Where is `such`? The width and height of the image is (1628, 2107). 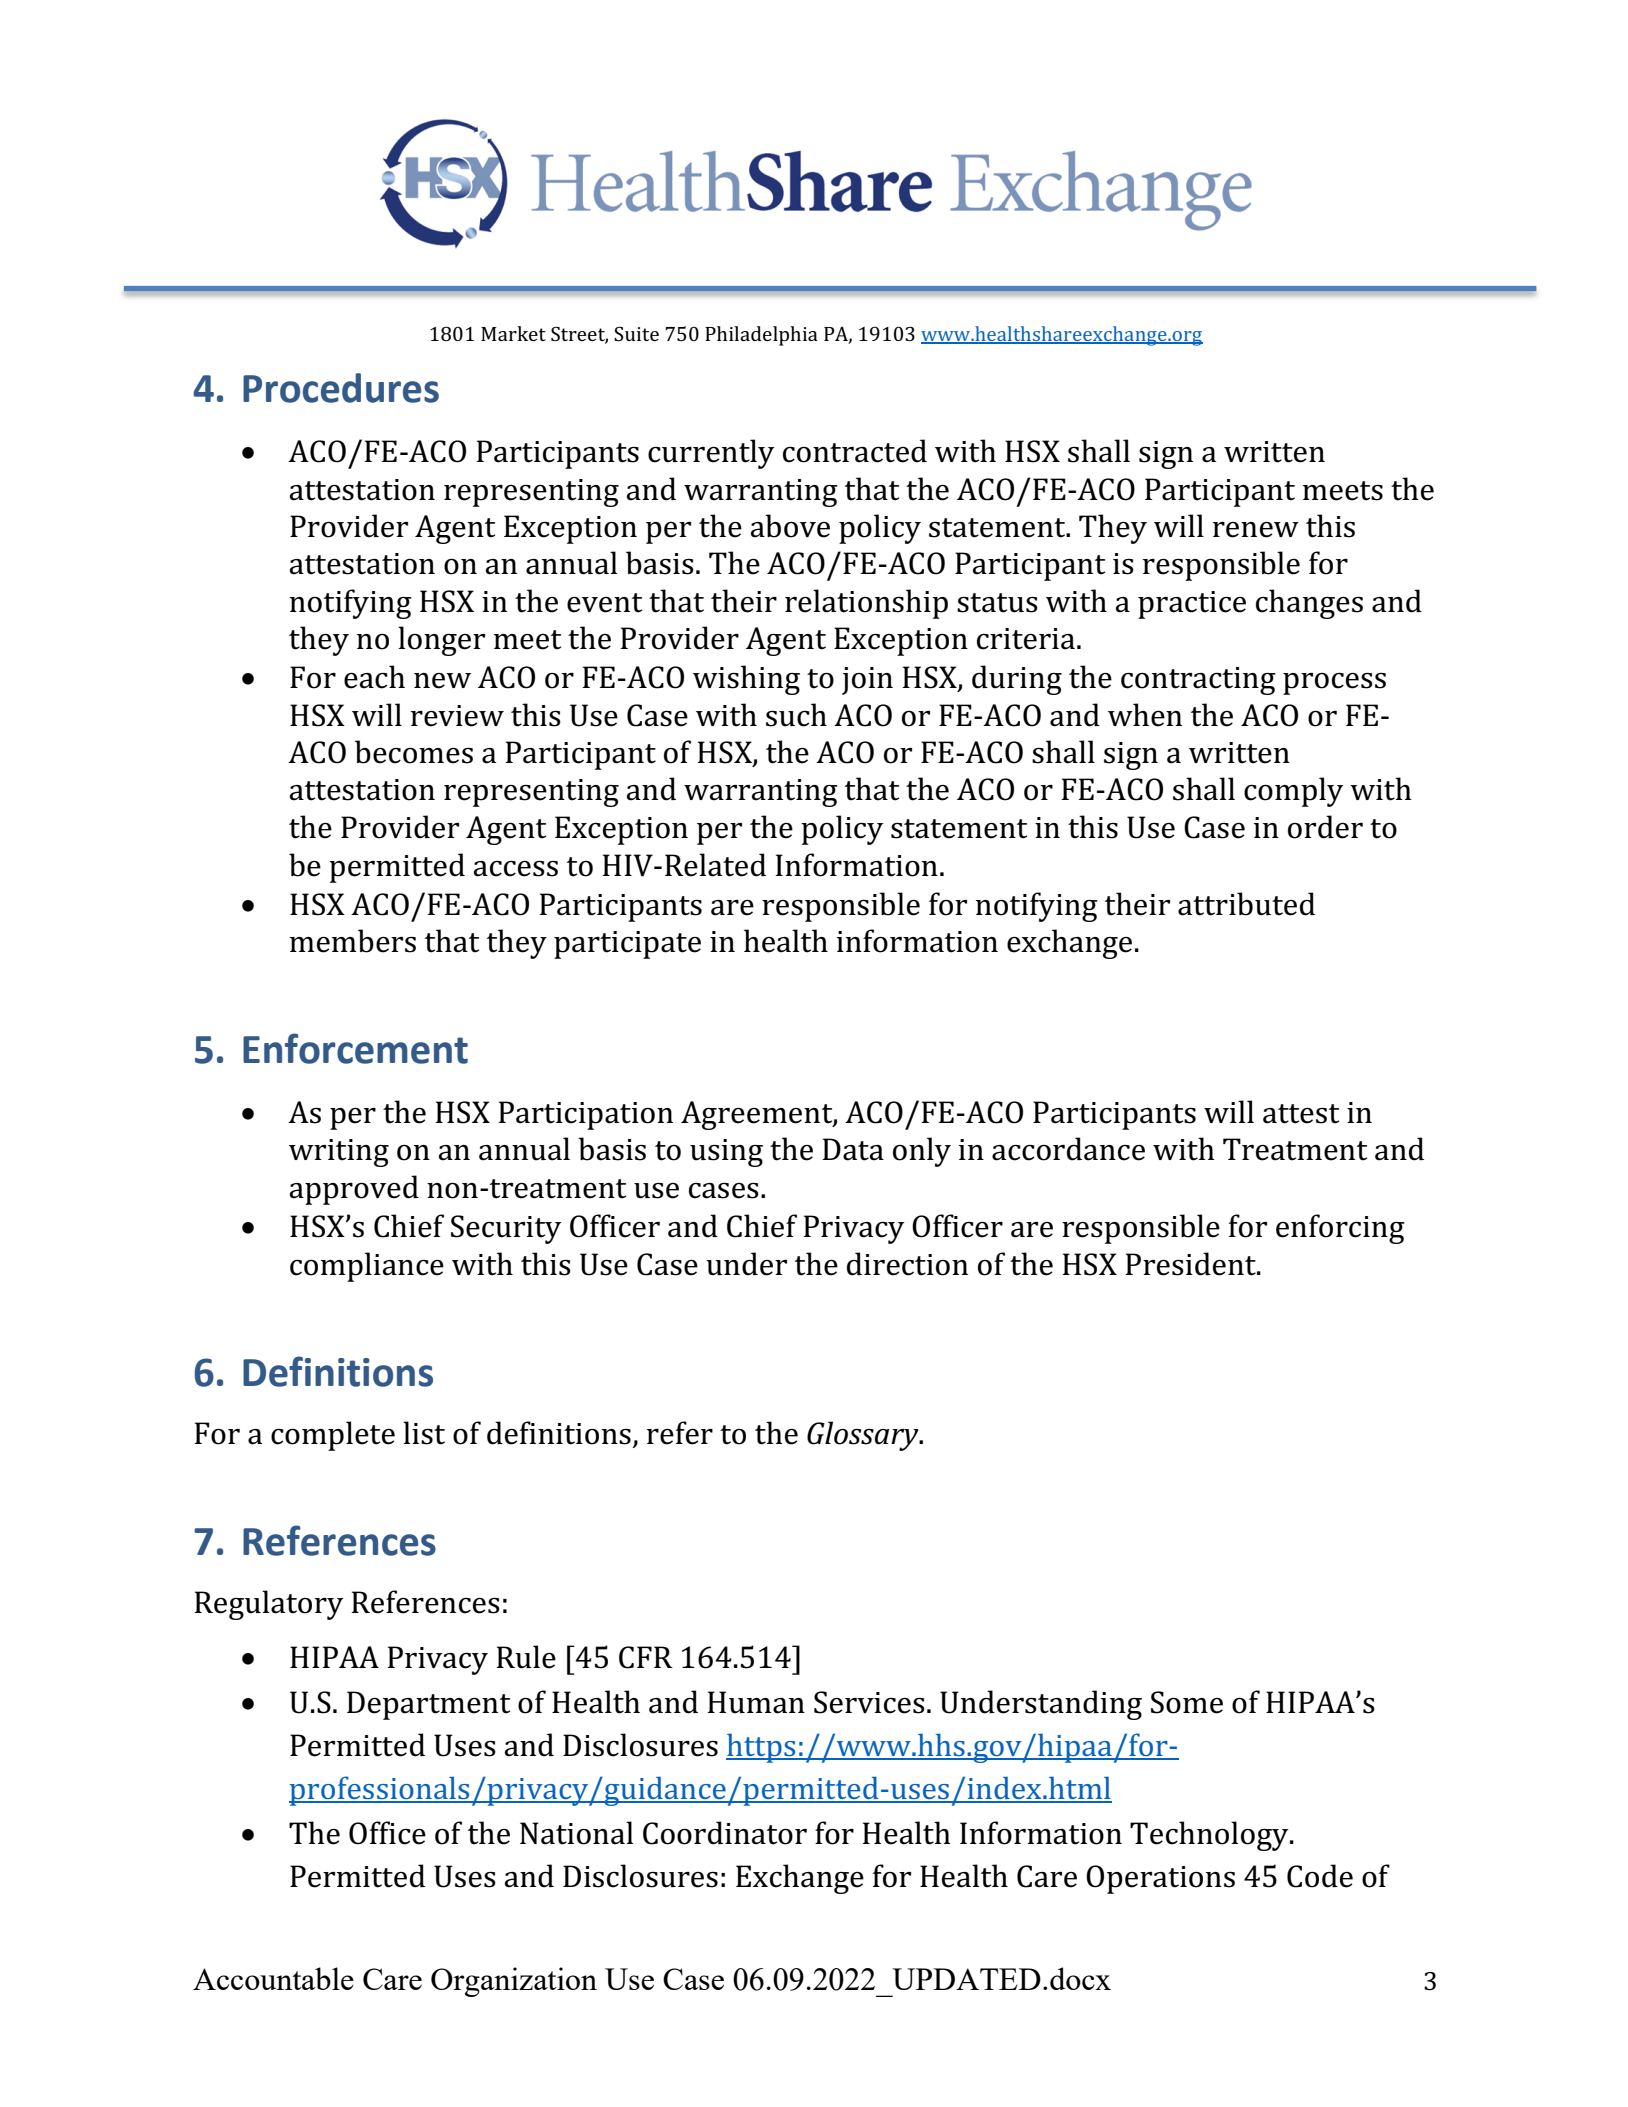
such is located at coordinates (796, 715).
